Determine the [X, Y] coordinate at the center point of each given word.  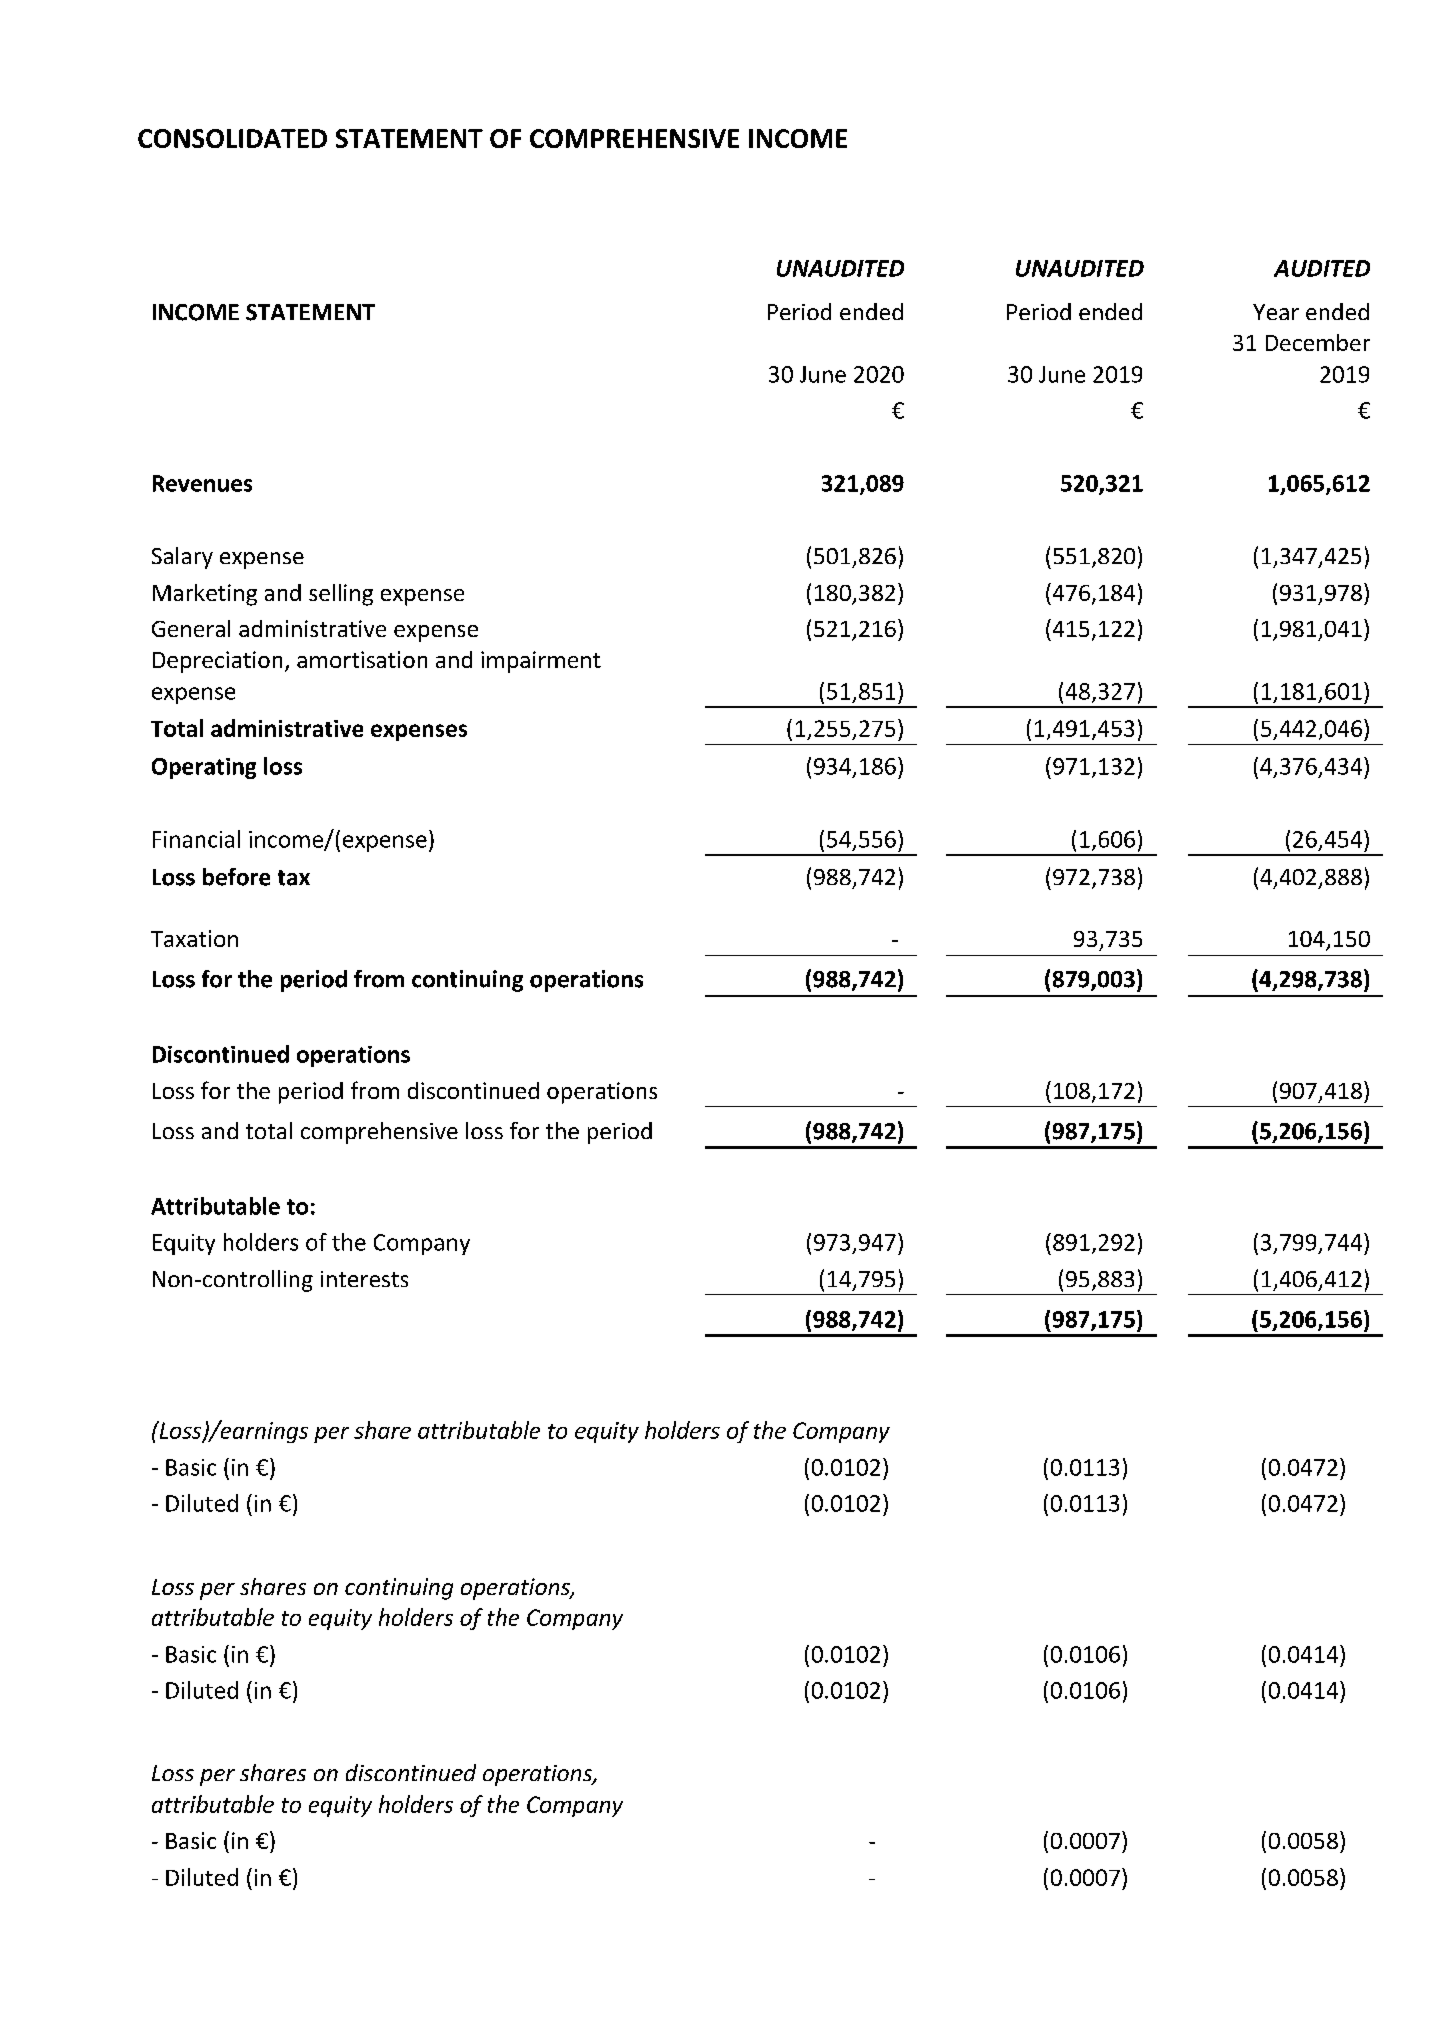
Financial [196, 839]
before [236, 877]
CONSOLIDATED [232, 138]
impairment [541, 662]
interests [364, 1279]
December [1318, 342]
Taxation [194, 938]
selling [341, 595]
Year [1276, 312]
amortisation [362, 659]
